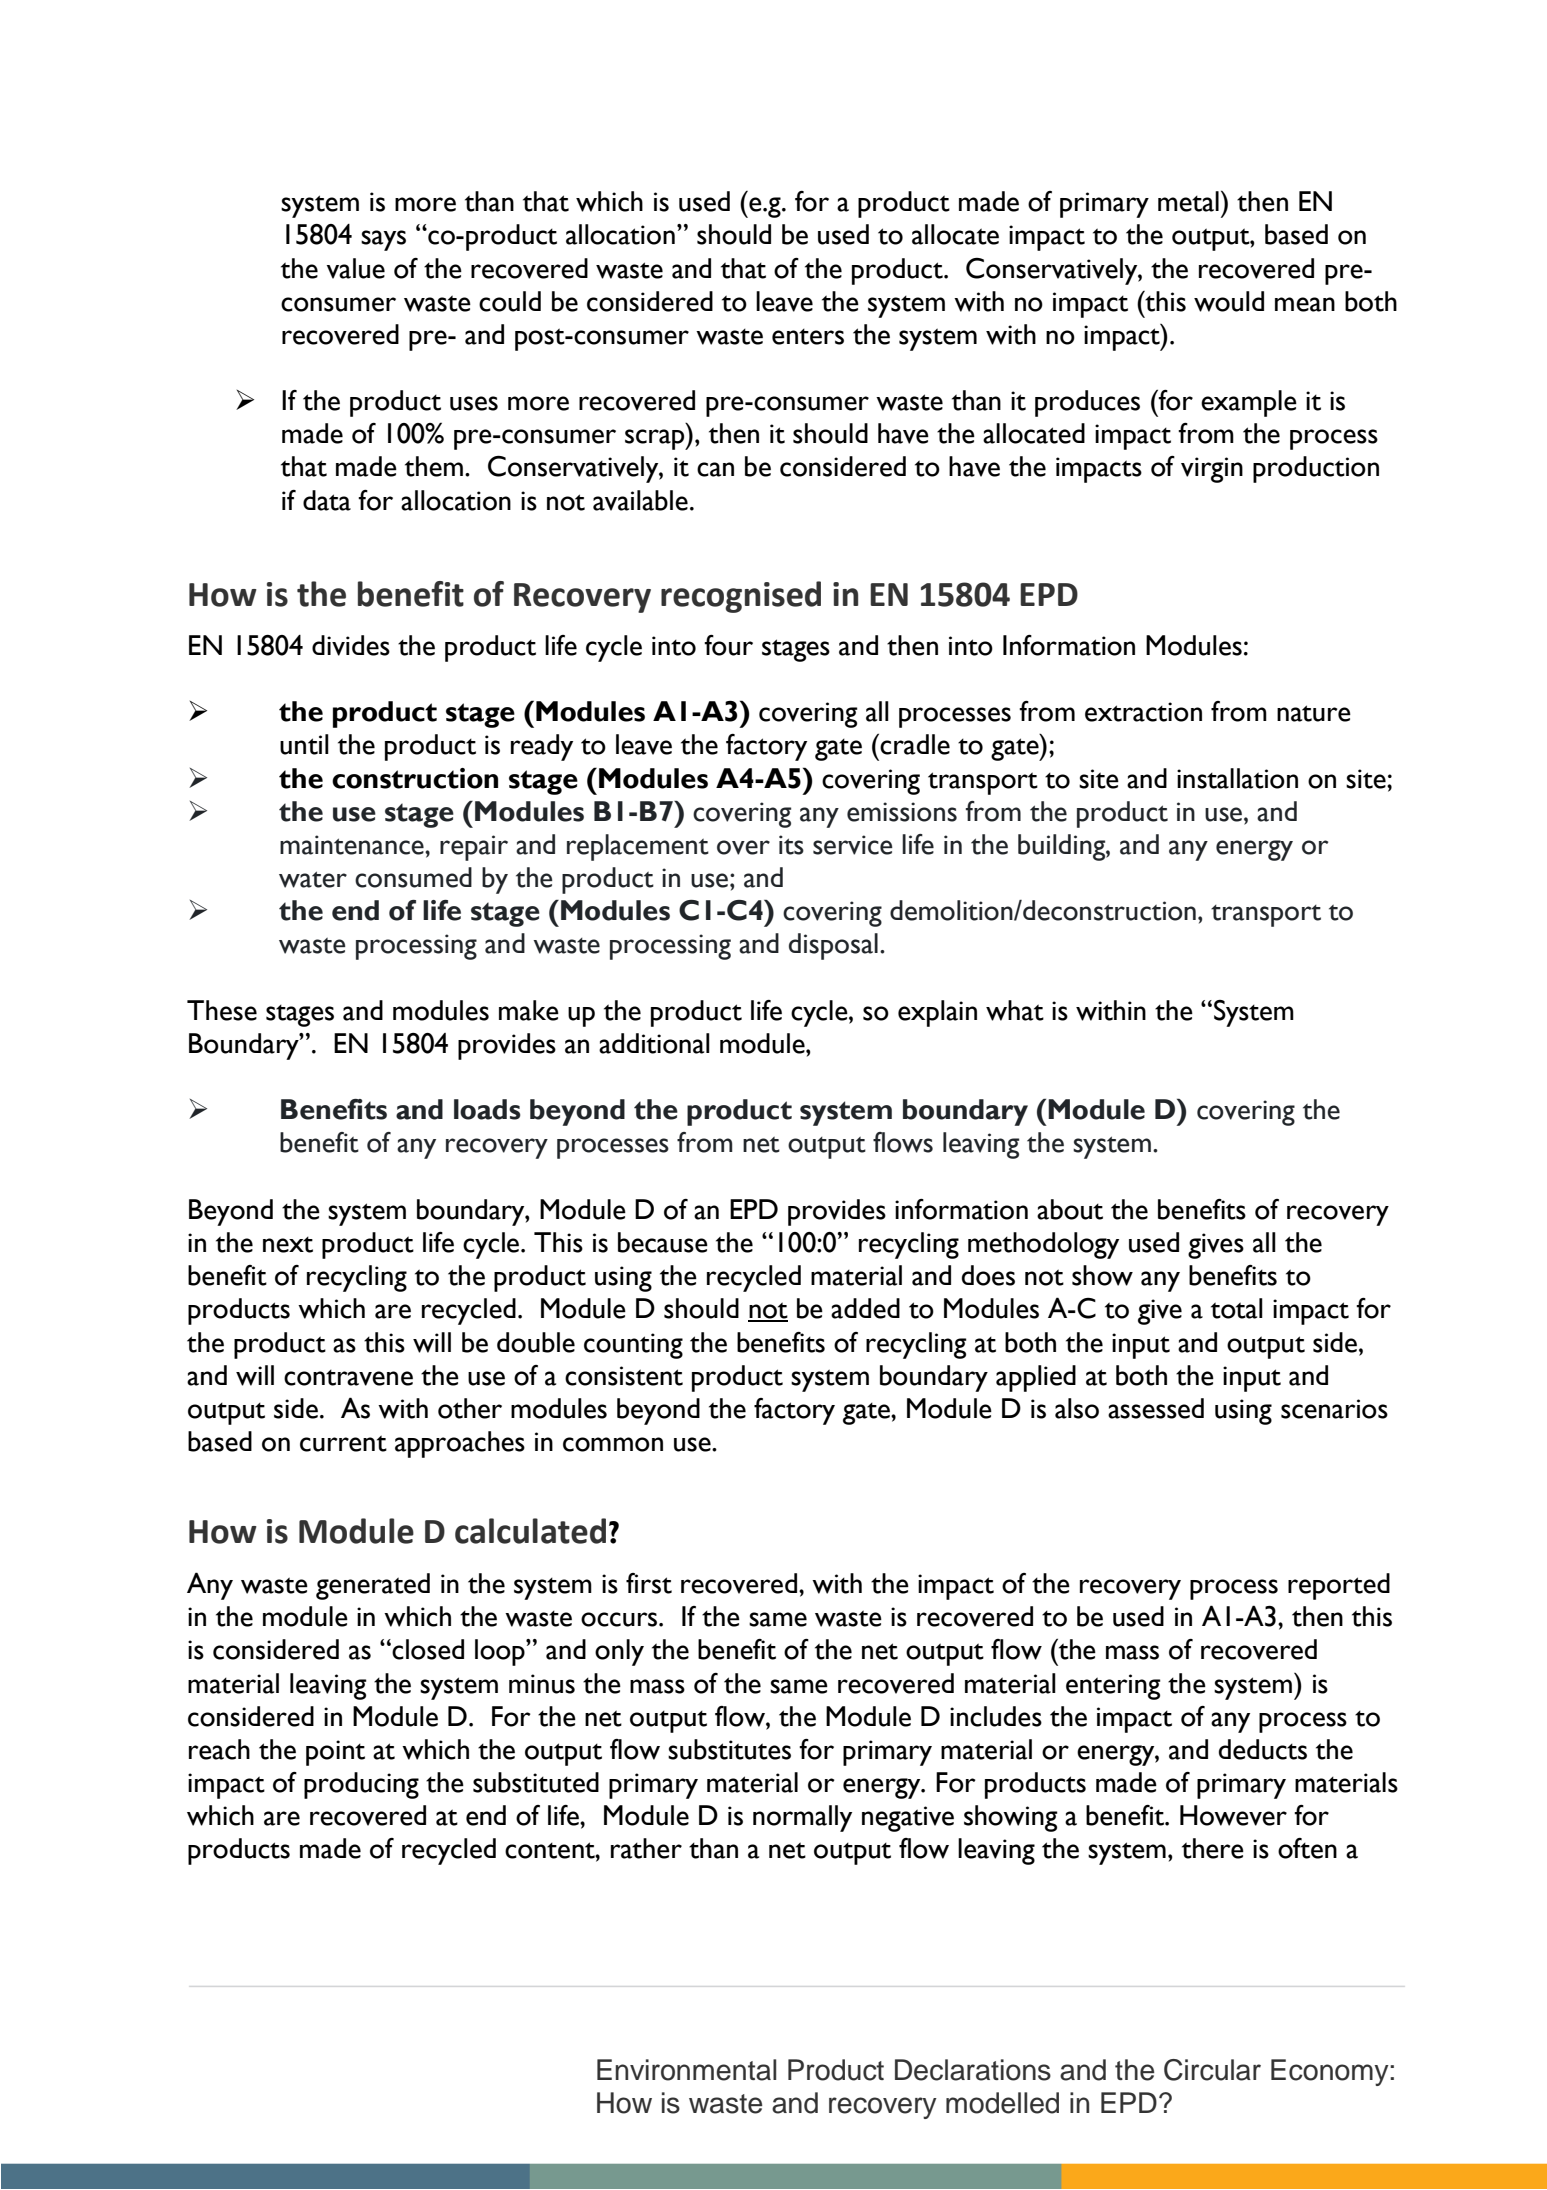  I want to click on first, so click(649, 1583).
